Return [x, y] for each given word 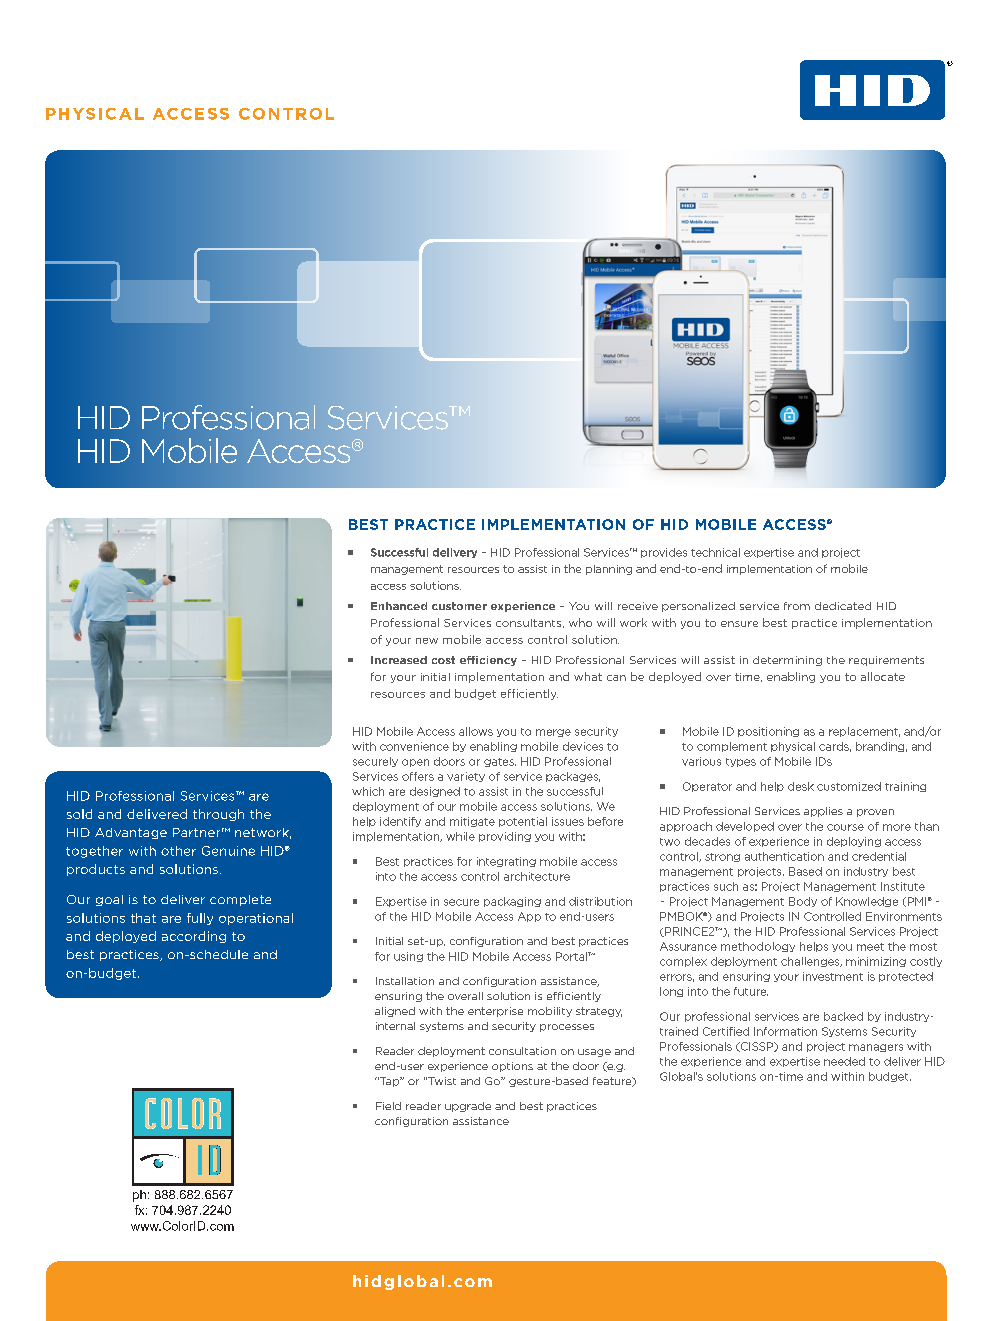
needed [844, 1061]
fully [200, 919]
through [218, 815]
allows [476, 731]
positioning [768, 732]
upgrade [468, 1107]
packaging [512, 902]
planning [609, 570]
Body [803, 902]
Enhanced [399, 606]
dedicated [843, 606]
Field [388, 1106]
